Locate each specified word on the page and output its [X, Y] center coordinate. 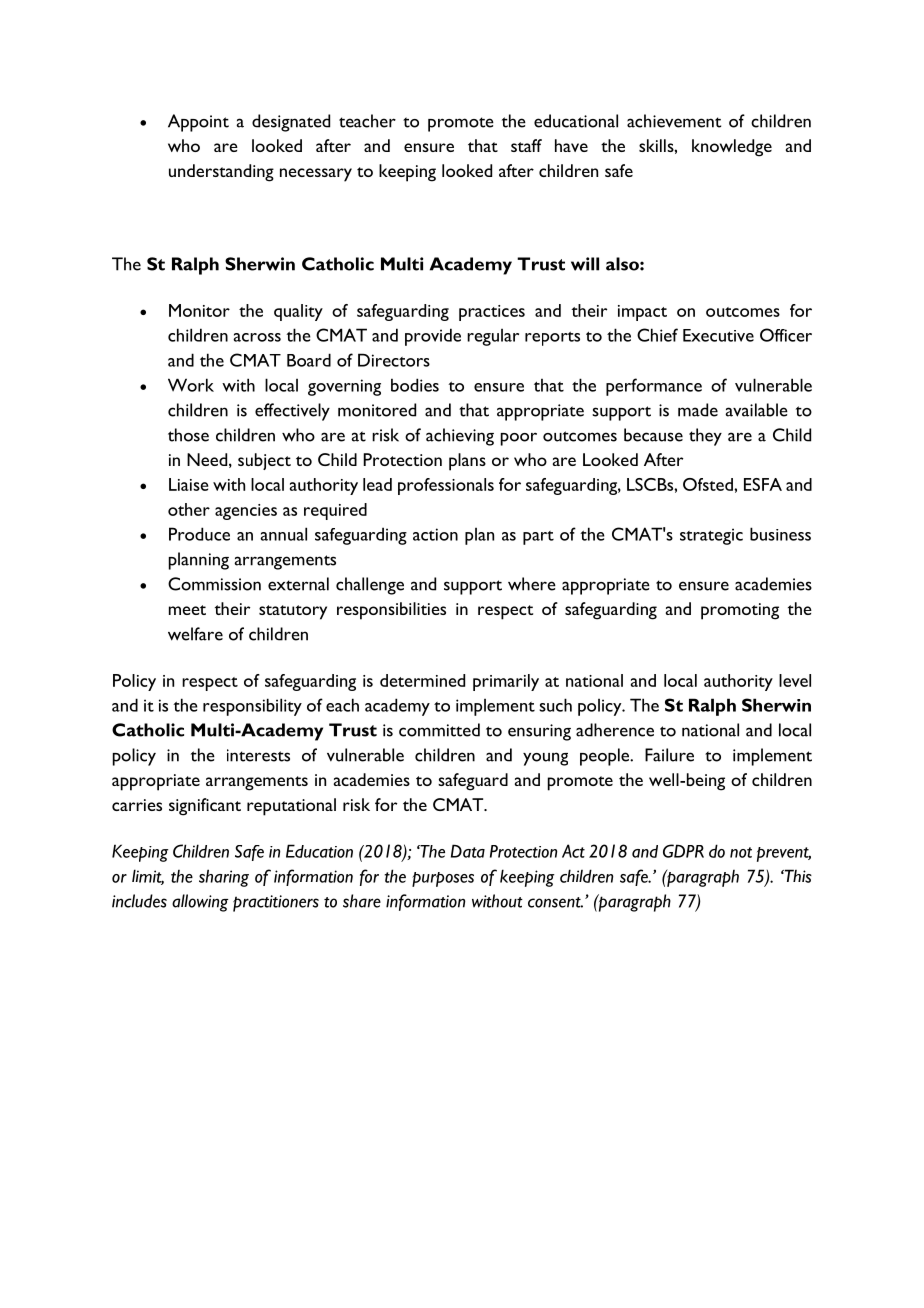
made [698, 410]
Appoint [198, 123]
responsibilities [391, 611]
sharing [224, 878]
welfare [195, 634]
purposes [443, 879]
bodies [415, 385]
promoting [740, 611]
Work [191, 385]
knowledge [732, 148]
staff [526, 145]
